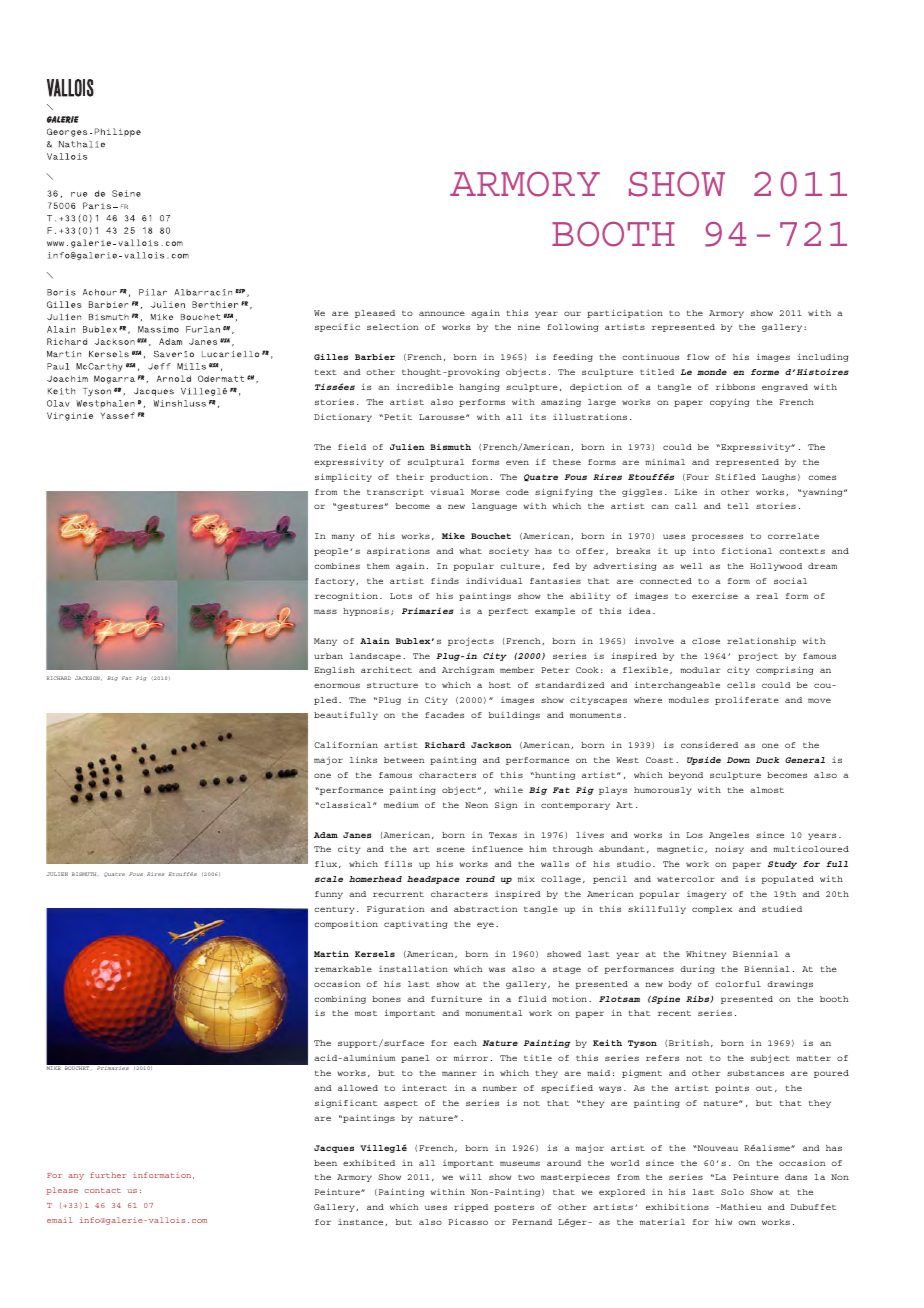 The image size is (924, 1308). I want to click on mass, so click(325, 611).
